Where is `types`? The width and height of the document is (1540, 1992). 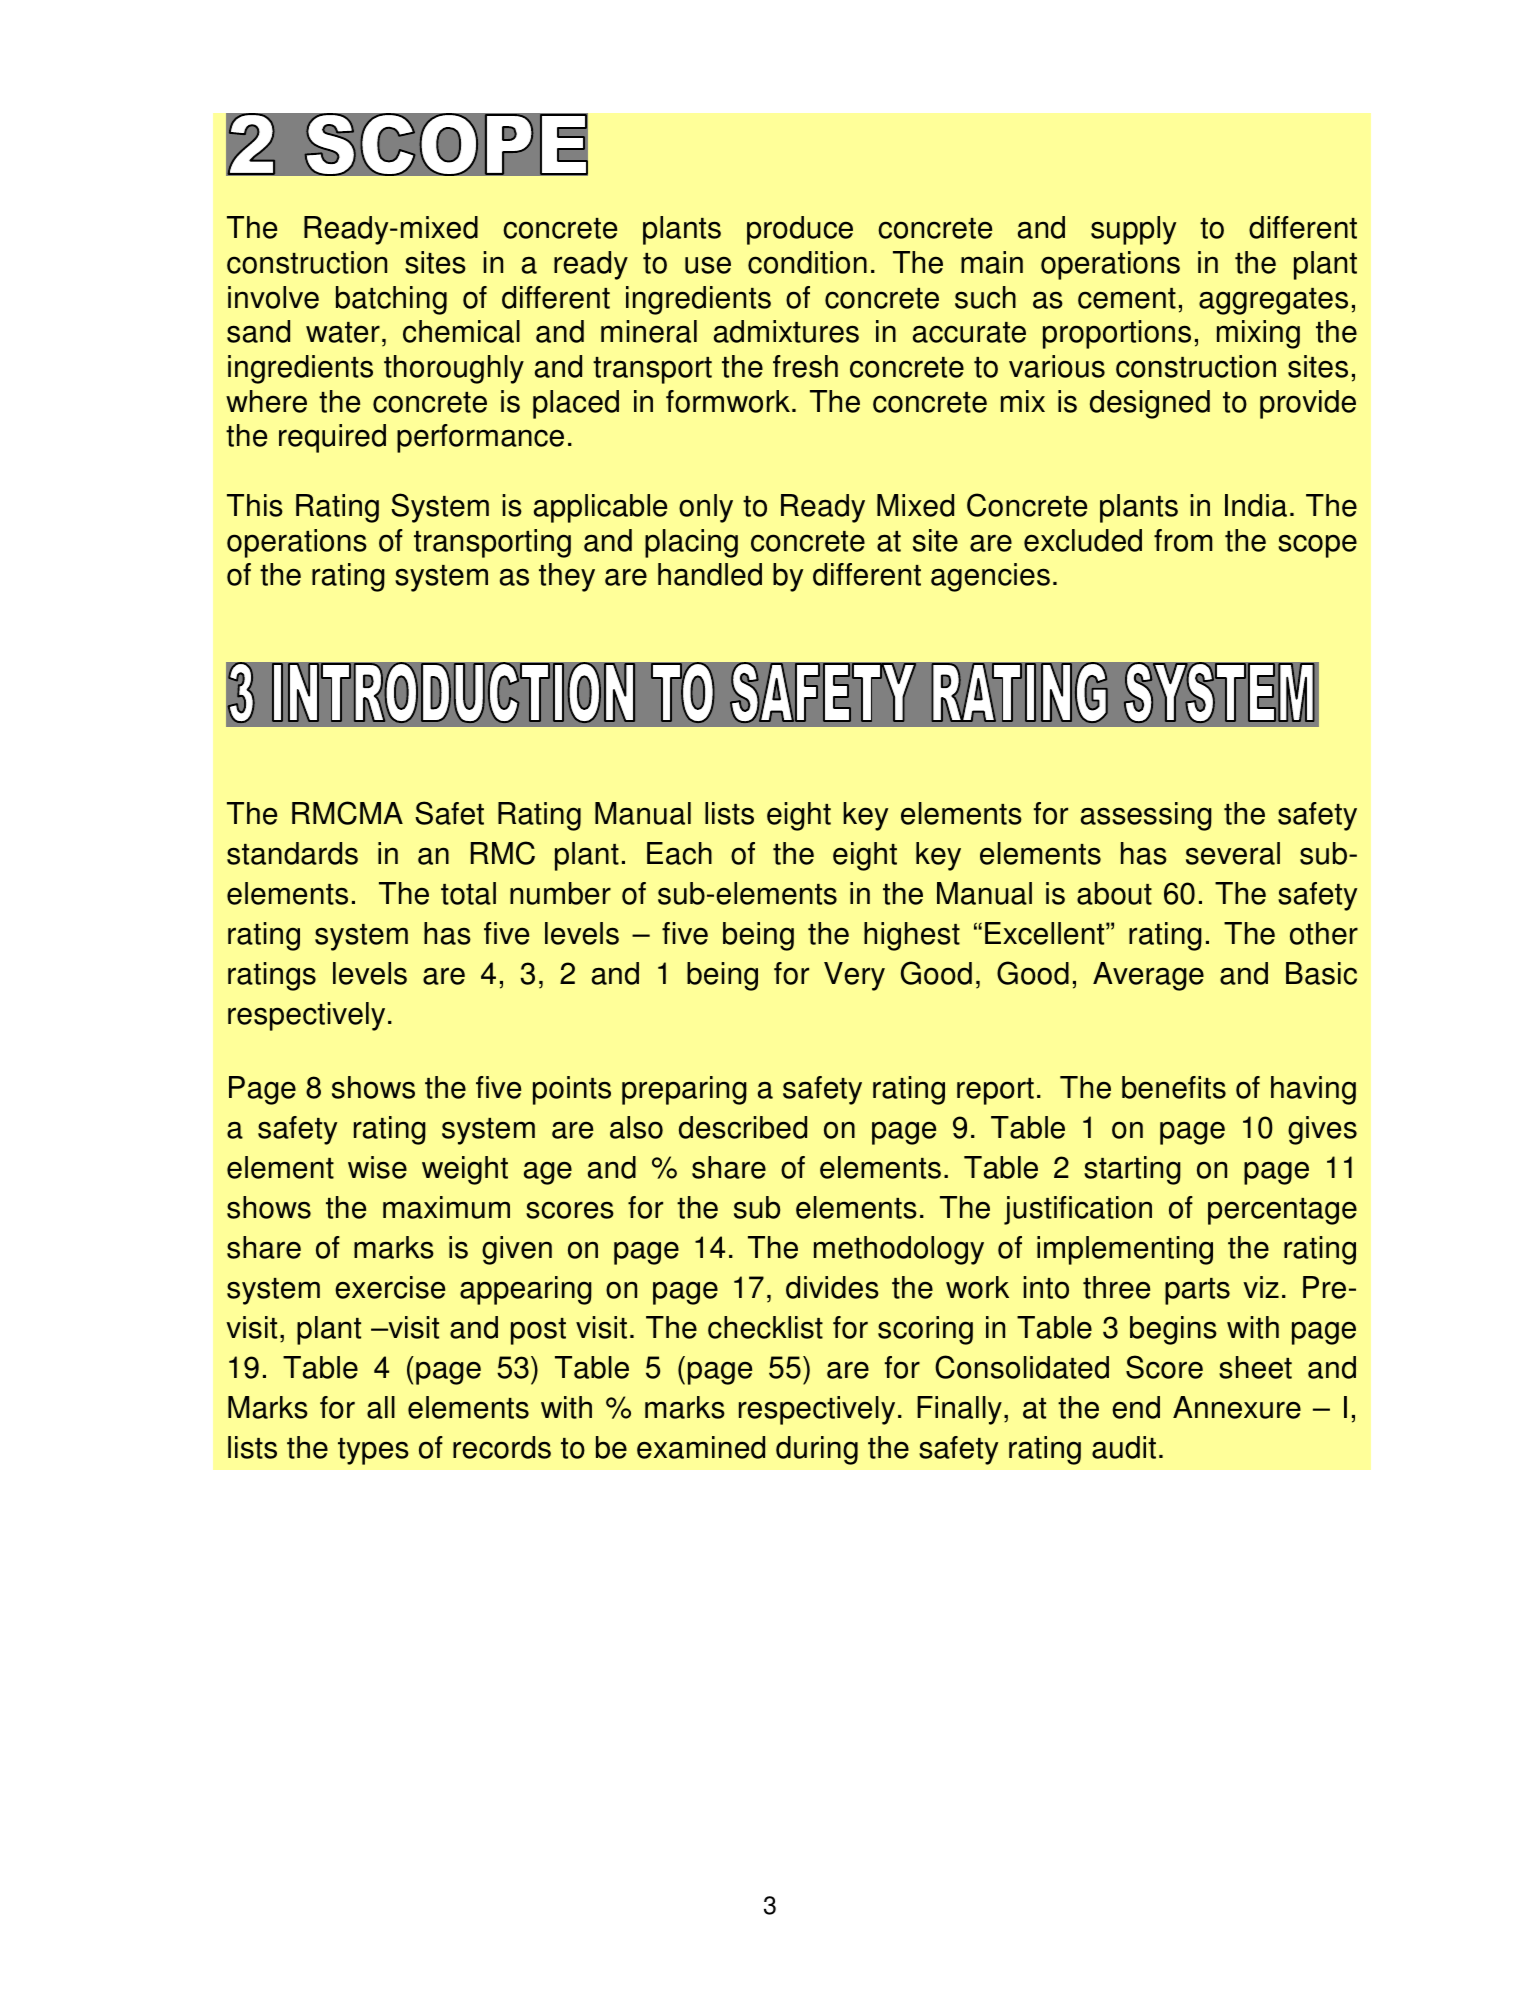 types is located at coordinates (373, 1451).
